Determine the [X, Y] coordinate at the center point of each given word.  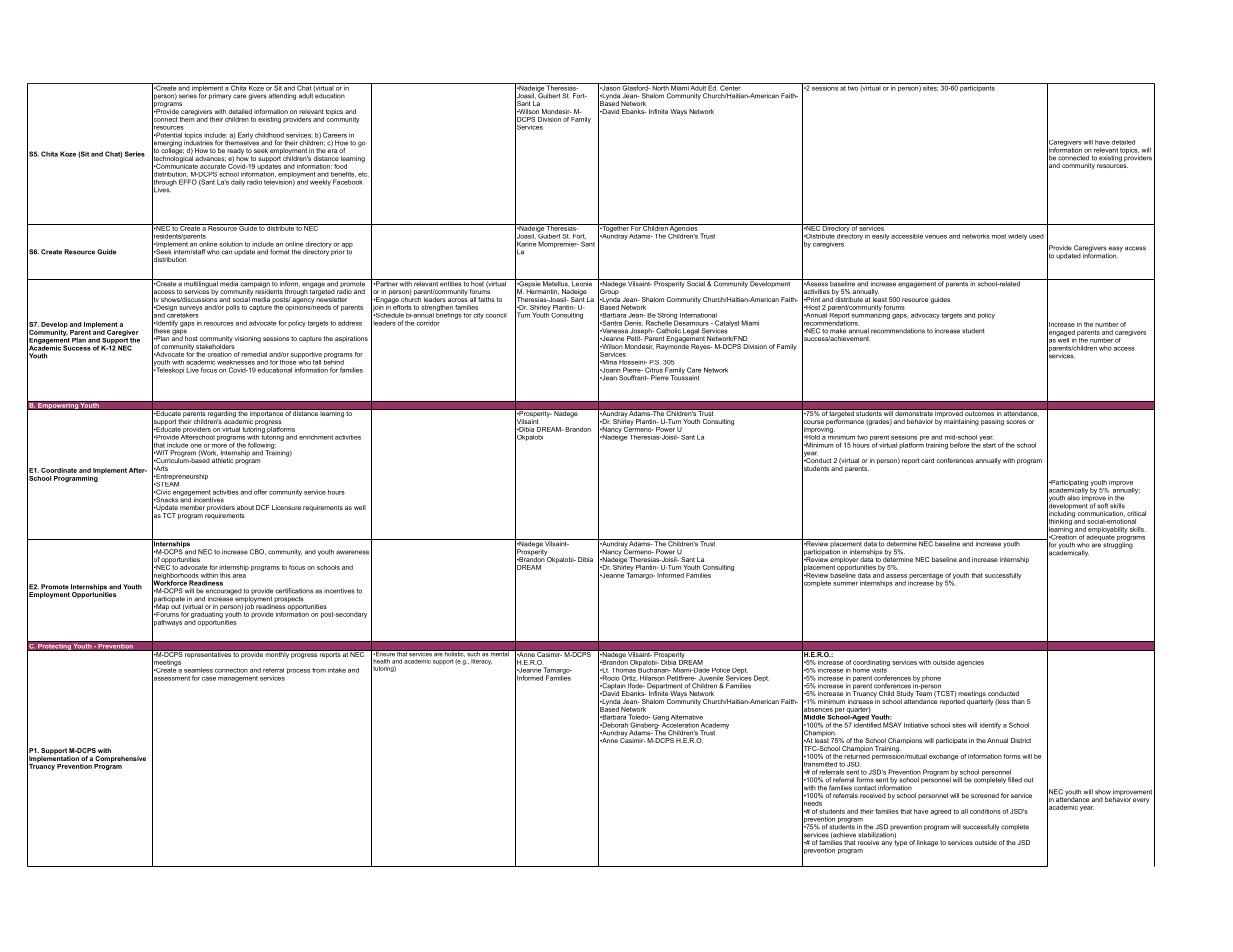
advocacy [925, 316]
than [1018, 701]
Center [731, 87]
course [813, 422]
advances [210, 159]
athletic [222, 460]
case [209, 679]
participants [978, 87]
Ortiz [629, 678]
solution [231, 244]
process [298, 671]
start [989, 445]
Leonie [582, 283]
